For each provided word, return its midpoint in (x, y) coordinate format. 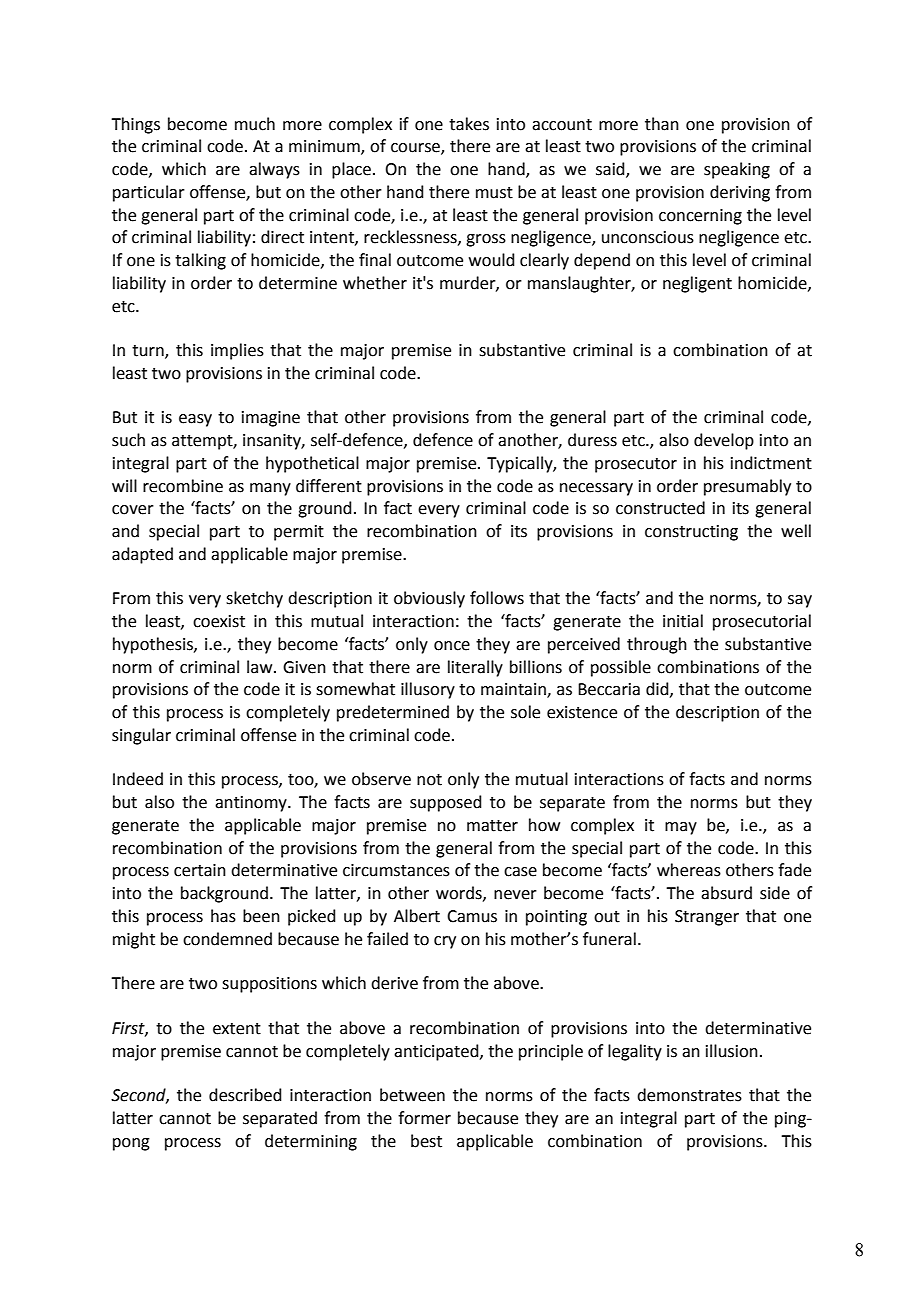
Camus (472, 916)
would (492, 260)
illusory (428, 690)
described (245, 1095)
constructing (691, 533)
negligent (697, 284)
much (255, 124)
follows (497, 598)
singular (141, 736)
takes (469, 124)
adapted (142, 555)
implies (237, 351)
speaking (737, 170)
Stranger (707, 918)
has (223, 916)
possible (621, 668)
